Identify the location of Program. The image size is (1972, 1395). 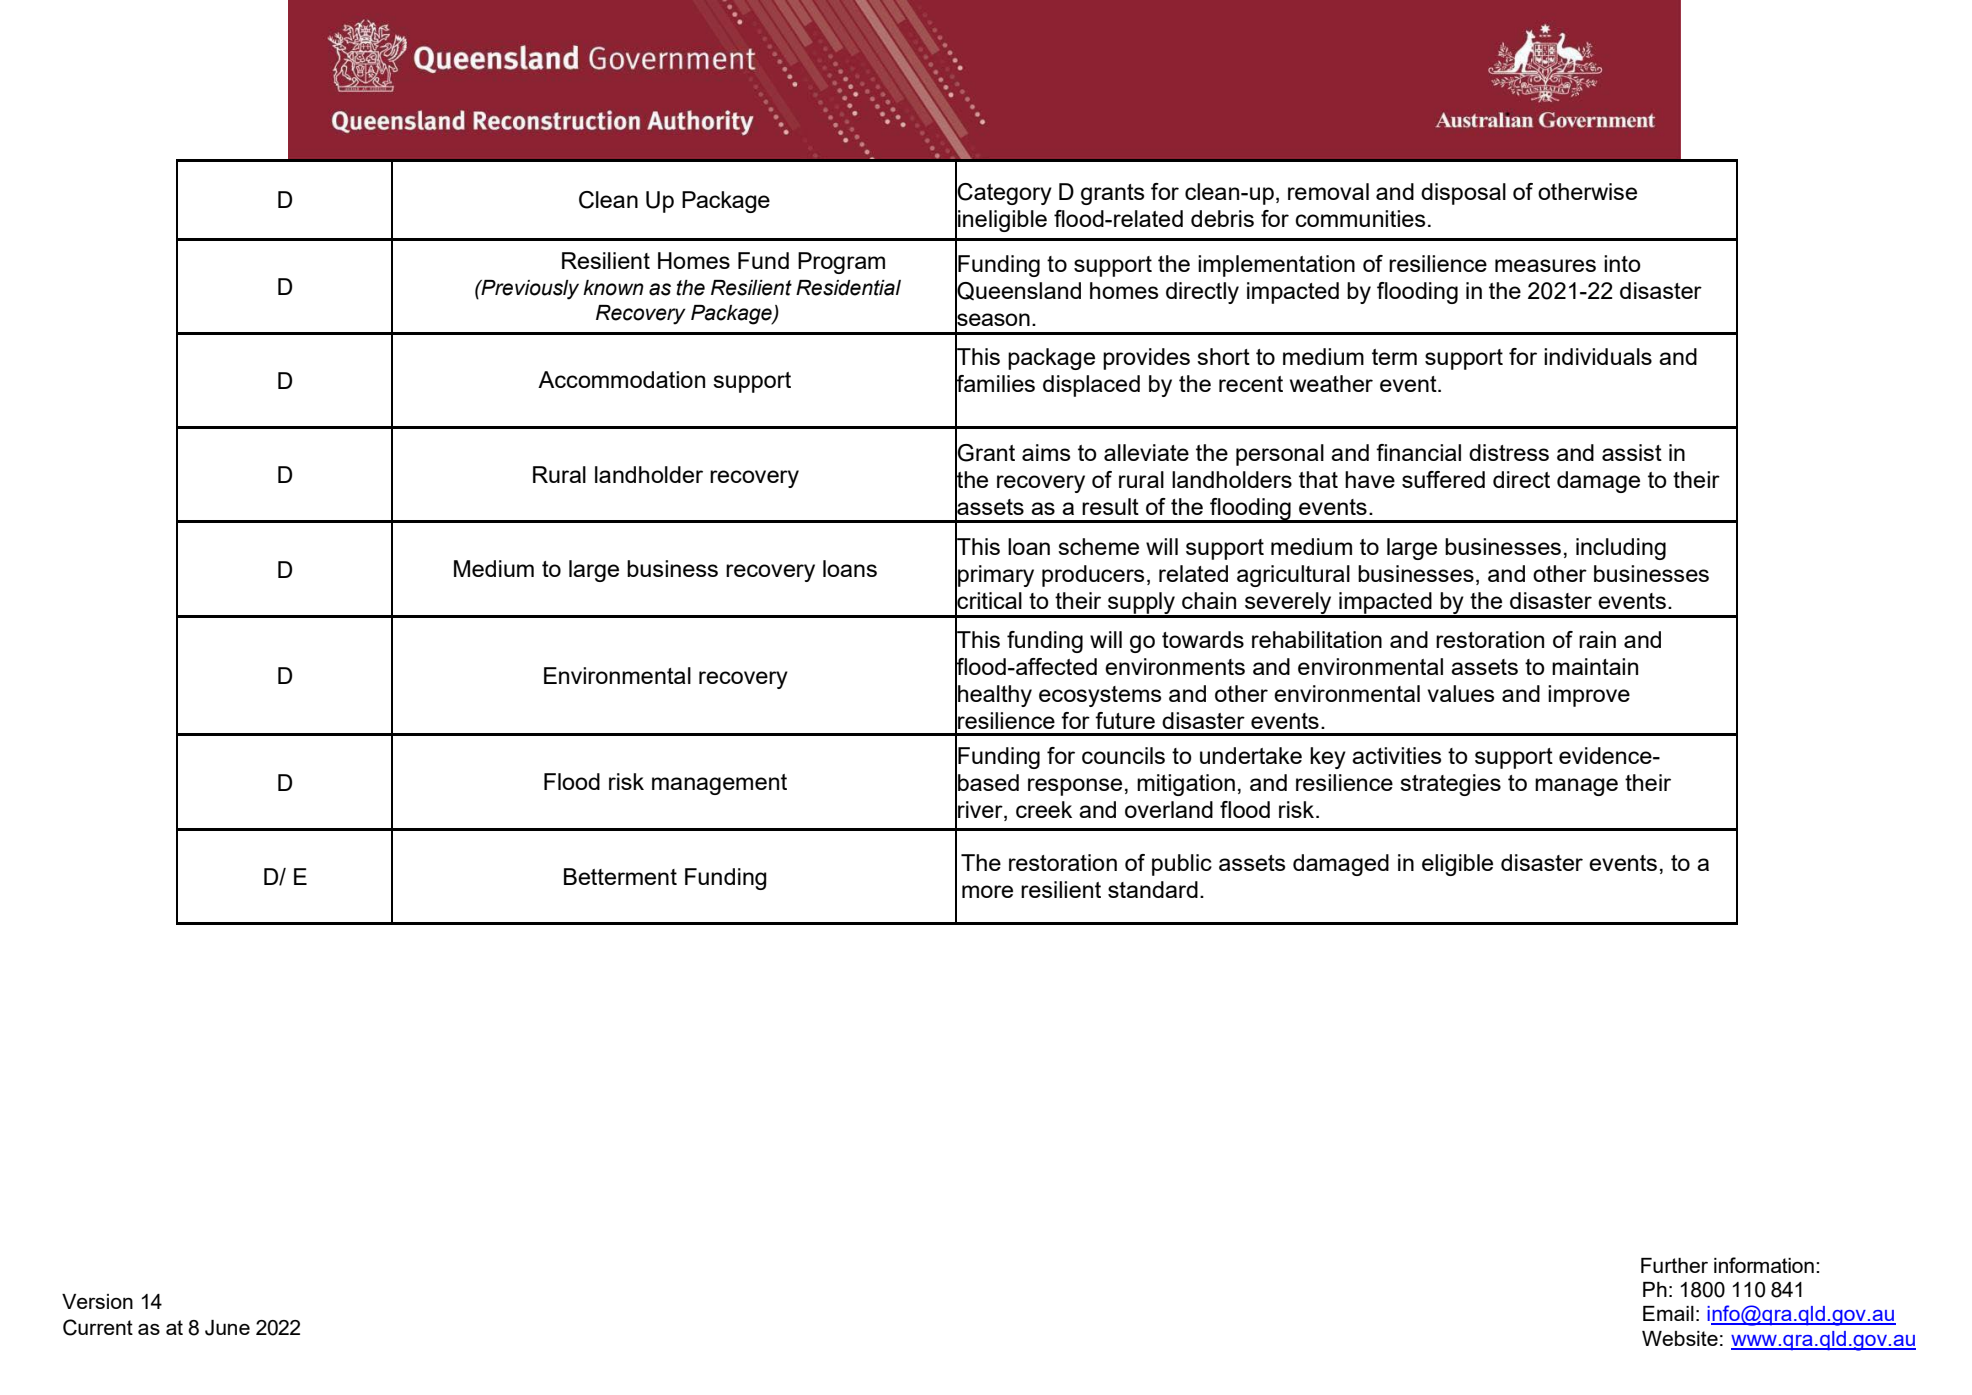
(841, 263).
